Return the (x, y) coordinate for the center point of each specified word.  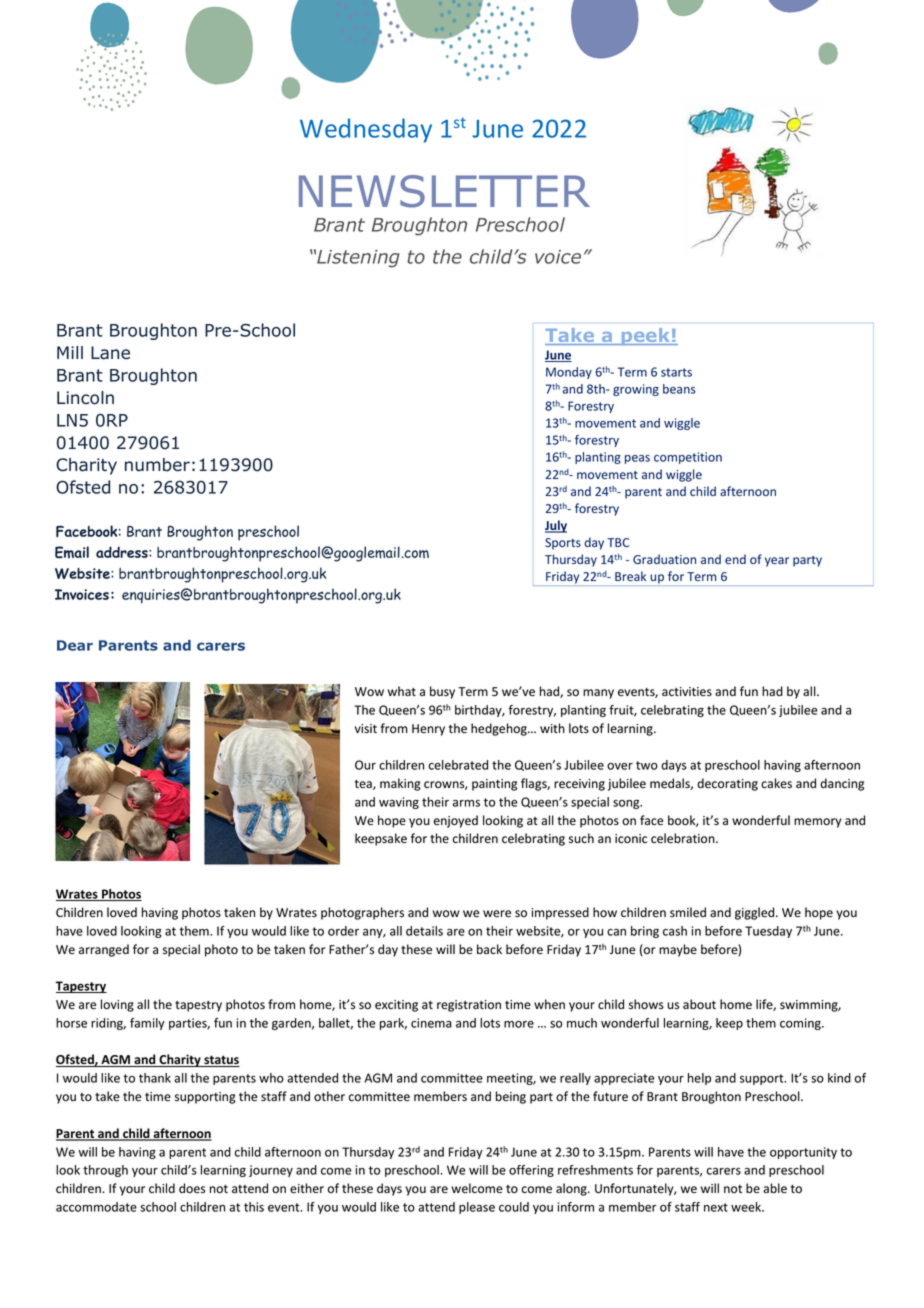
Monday (569, 373)
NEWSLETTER (444, 191)
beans (679, 389)
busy (442, 692)
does (192, 1188)
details (424, 931)
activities (687, 691)
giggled (756, 913)
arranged (104, 950)
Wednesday (366, 130)
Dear (75, 645)
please (477, 1208)
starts (676, 372)
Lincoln (85, 398)
